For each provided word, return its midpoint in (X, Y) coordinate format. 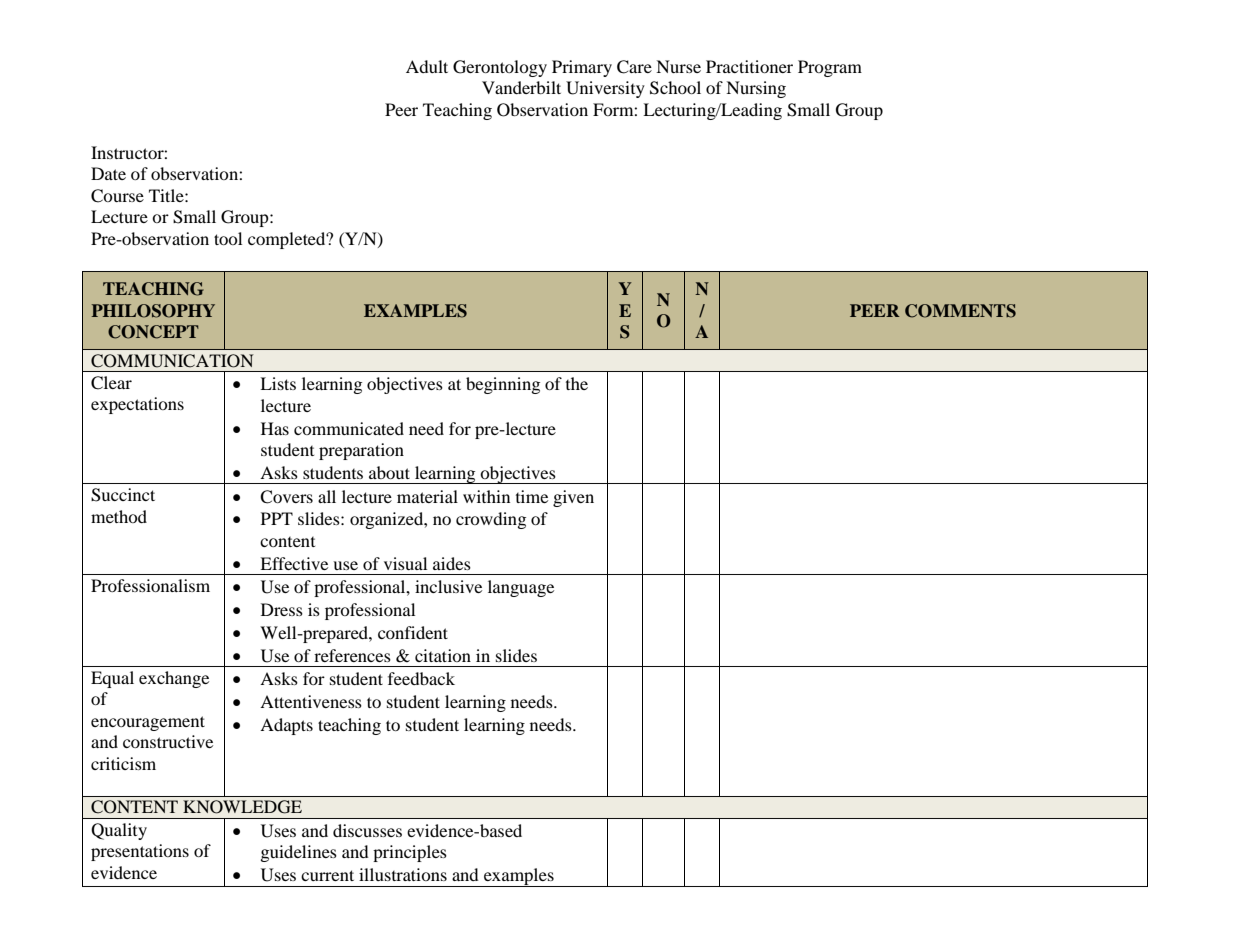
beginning (503, 385)
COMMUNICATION (172, 361)
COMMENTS (960, 311)
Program (830, 68)
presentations (140, 852)
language (521, 588)
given (573, 498)
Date (108, 173)
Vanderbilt (521, 87)
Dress (282, 609)
